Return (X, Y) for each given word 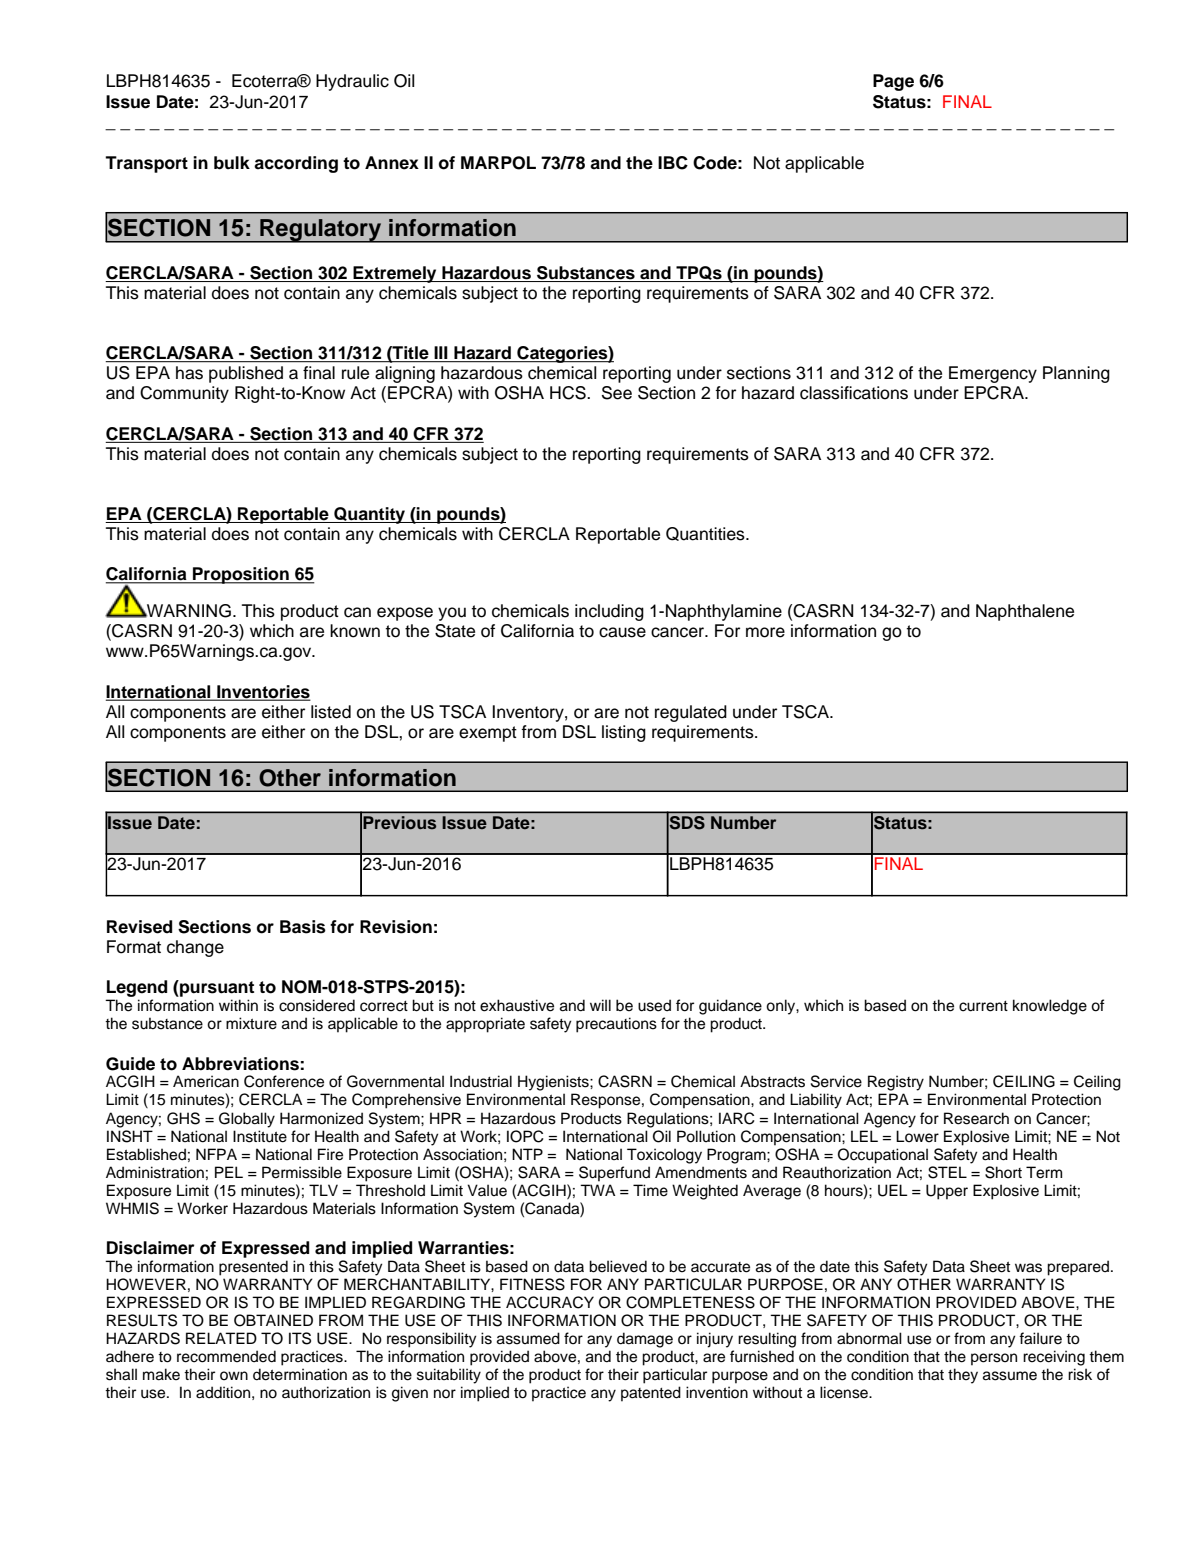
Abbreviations (240, 1064)
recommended (226, 1356)
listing (624, 733)
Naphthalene (1025, 612)
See (617, 393)
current (983, 1006)
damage (645, 1340)
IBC (673, 163)
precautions (616, 1025)
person (994, 1359)
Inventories (263, 693)
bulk (232, 163)
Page (893, 82)
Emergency (993, 374)
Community (184, 394)
